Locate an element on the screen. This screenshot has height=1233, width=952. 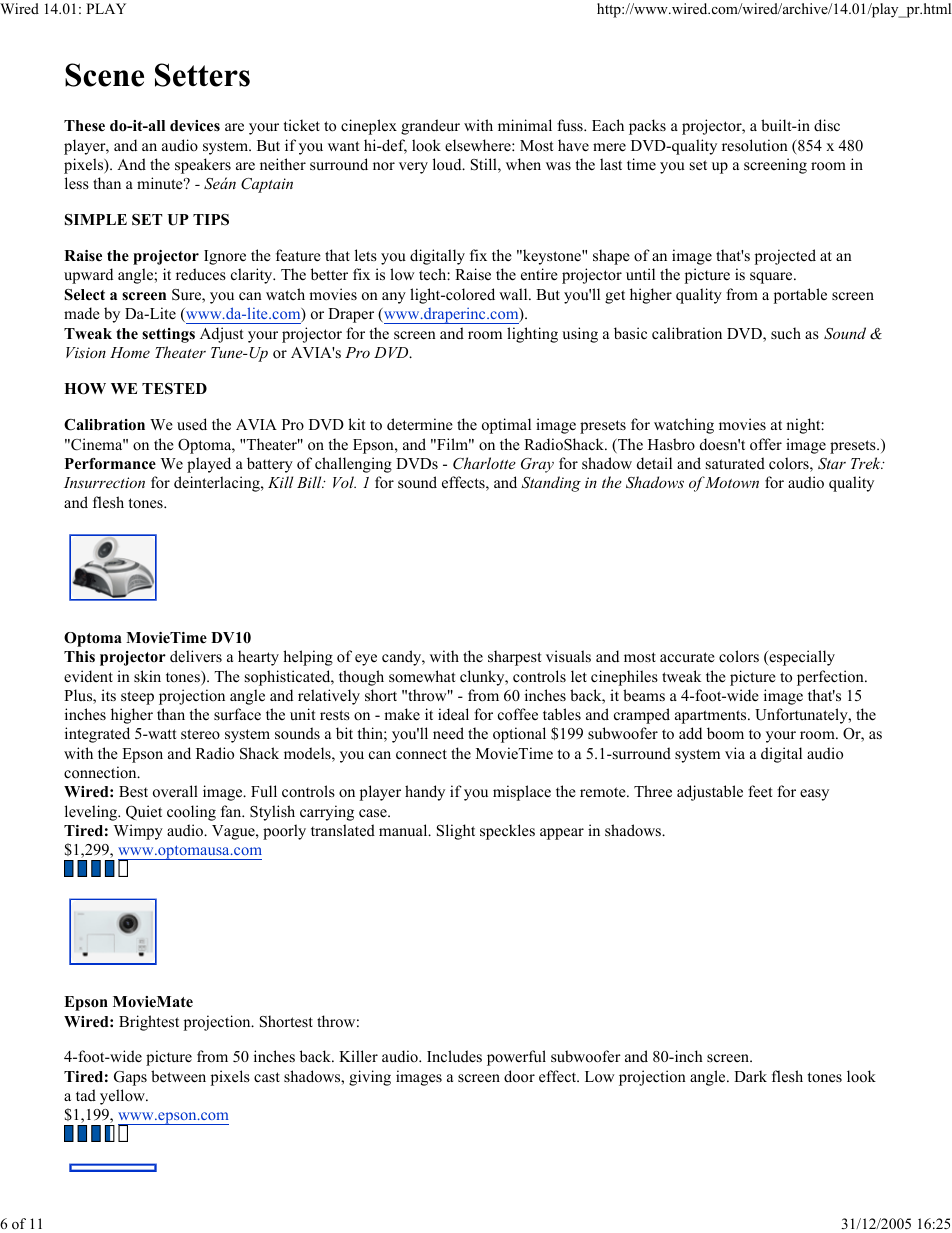
disc is located at coordinates (827, 125).
